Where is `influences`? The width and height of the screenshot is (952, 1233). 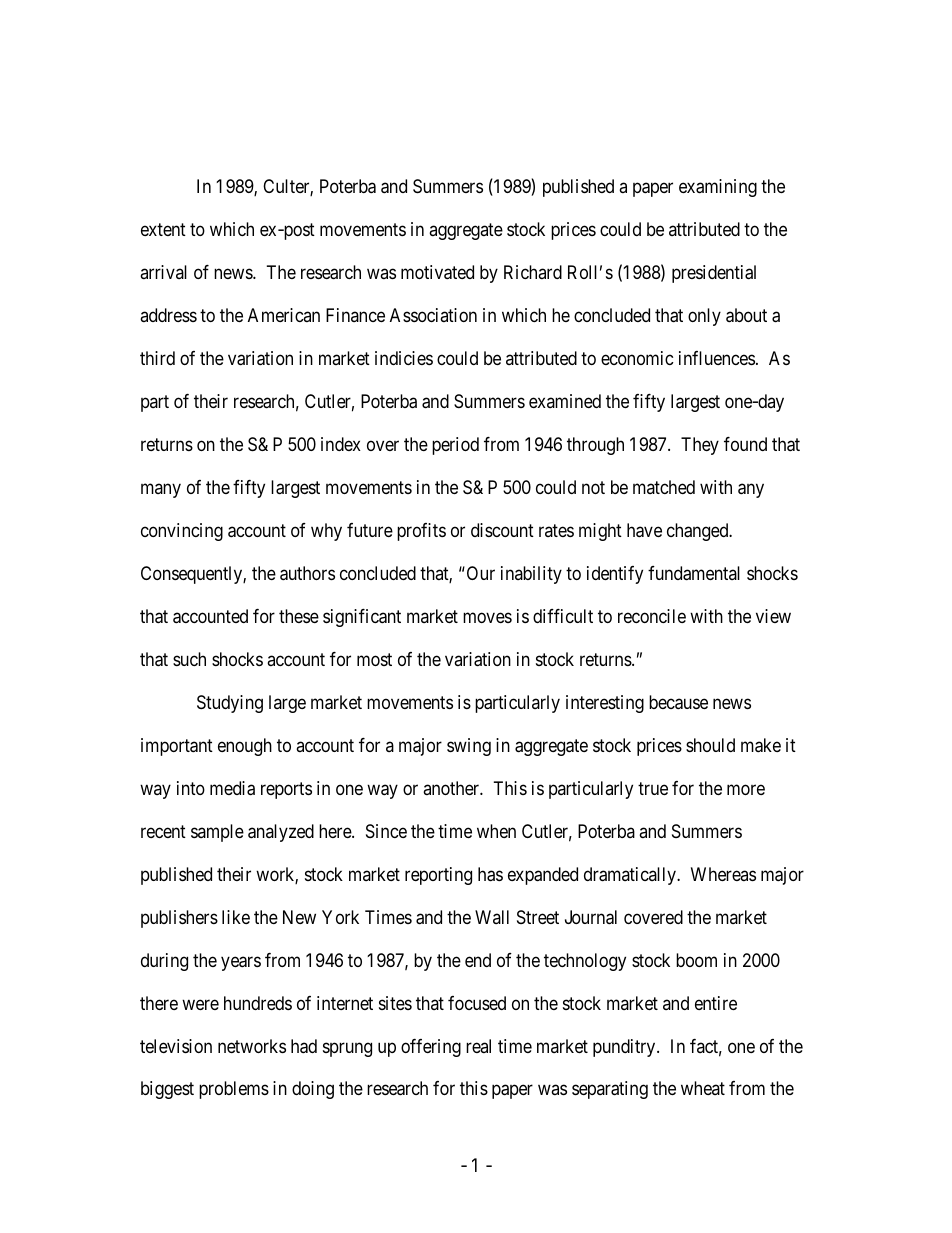
influences is located at coordinates (717, 358).
